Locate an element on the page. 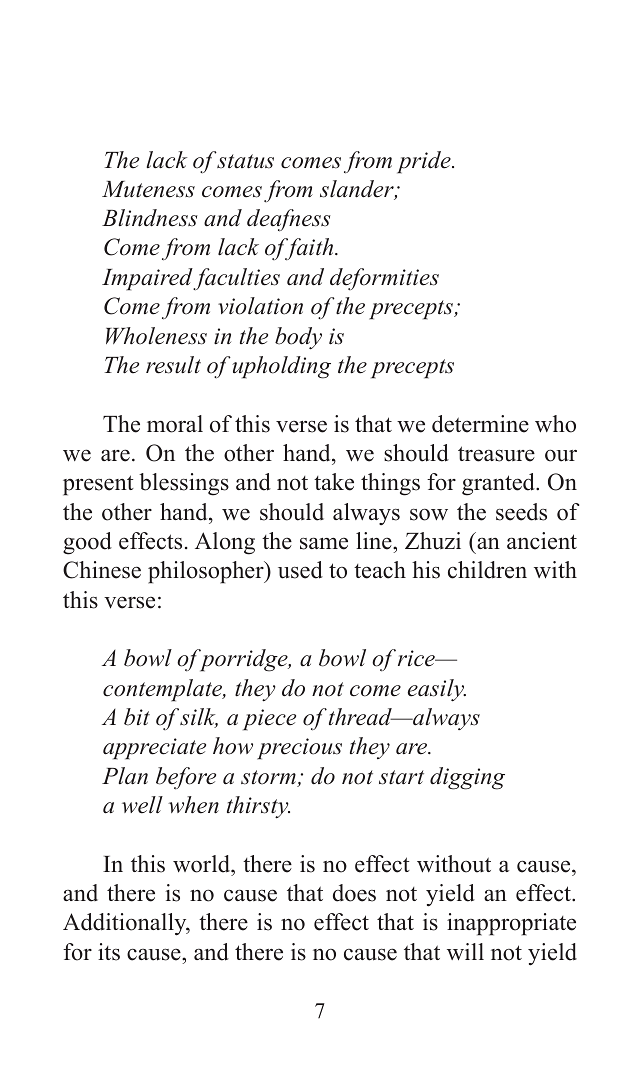 Image resolution: width=640 pixels, height=1080 pixels. deafness is located at coordinates (289, 220).
